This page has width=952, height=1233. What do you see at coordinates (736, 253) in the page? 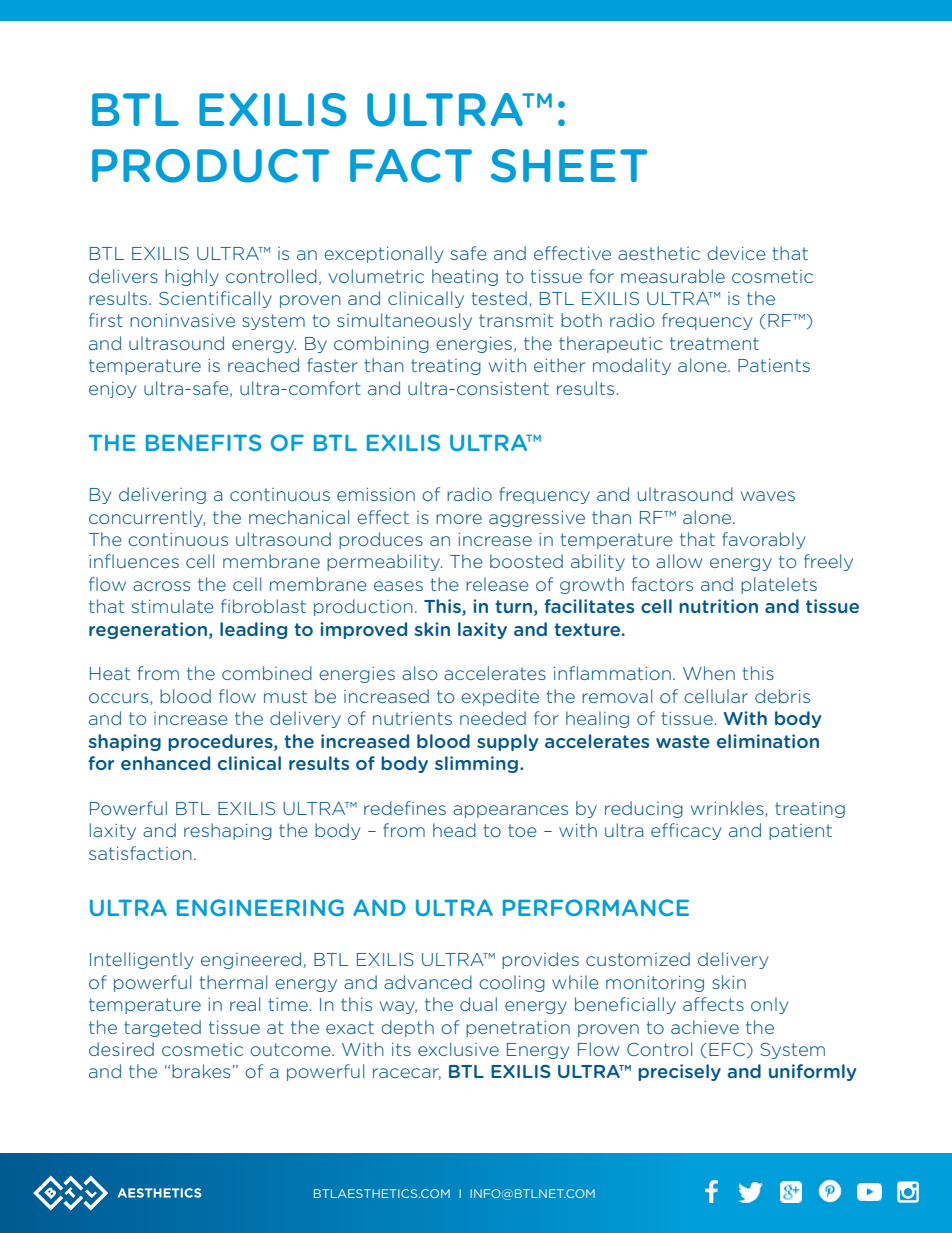
I see `device` at bounding box center [736, 253].
